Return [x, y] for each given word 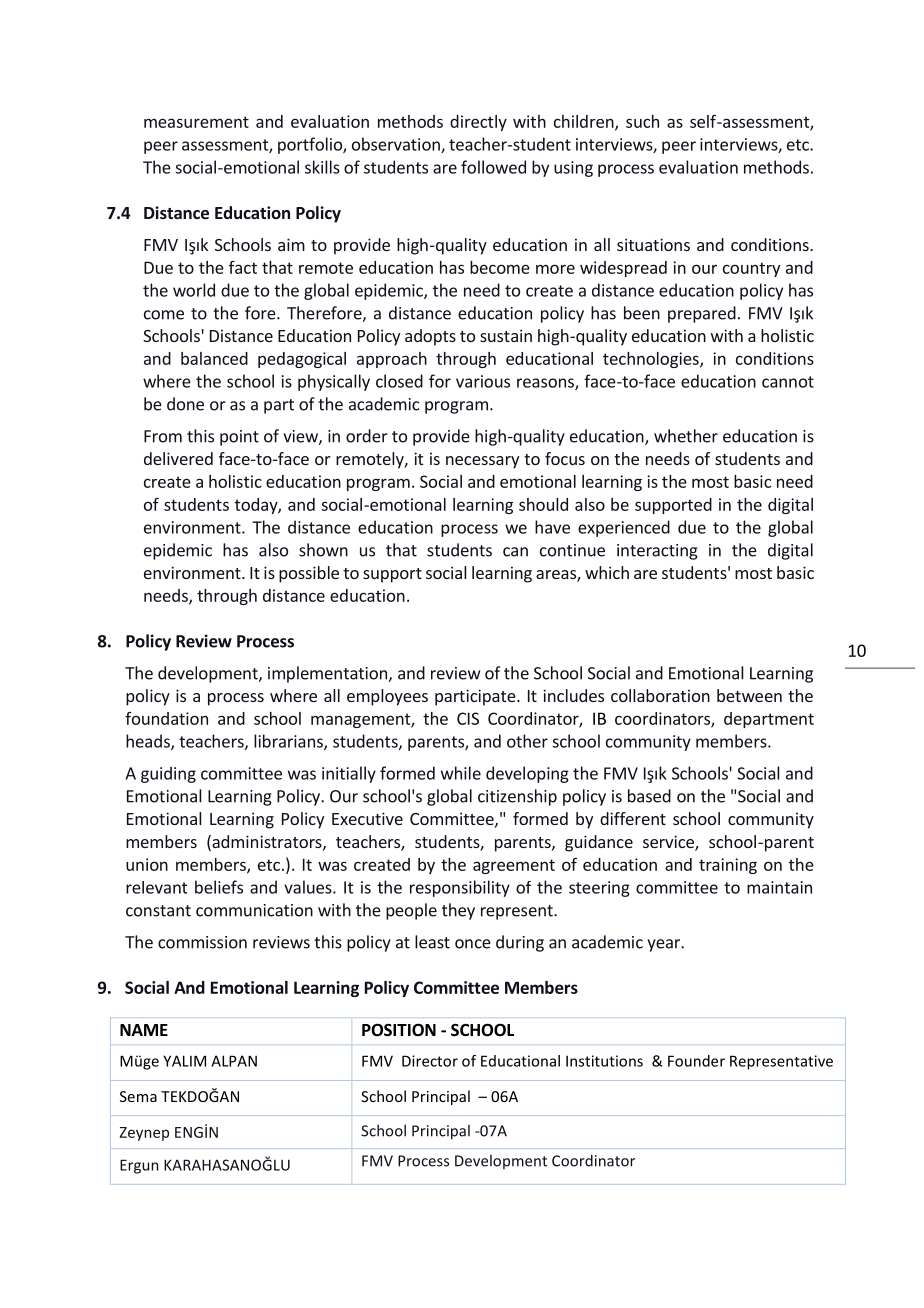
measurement [196, 122]
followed [493, 167]
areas [557, 576]
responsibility [460, 888]
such [642, 121]
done [185, 404]
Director [430, 1061]
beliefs [219, 887]
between [749, 695]
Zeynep [144, 1134]
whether [686, 436]
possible [309, 574]
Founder [696, 1061]
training [728, 866]
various [483, 381]
